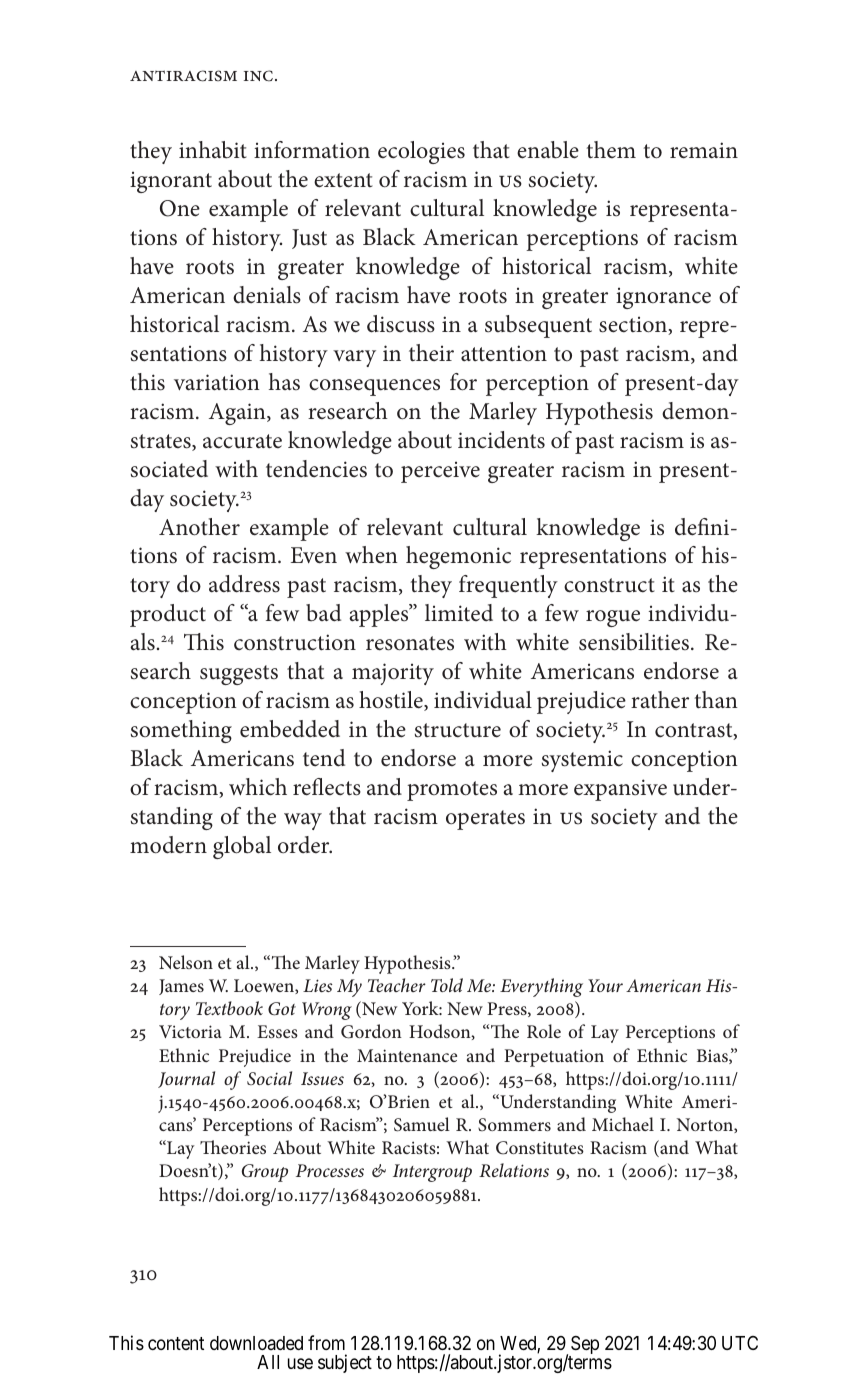  I want to click on ignorance, so click(663, 298).
